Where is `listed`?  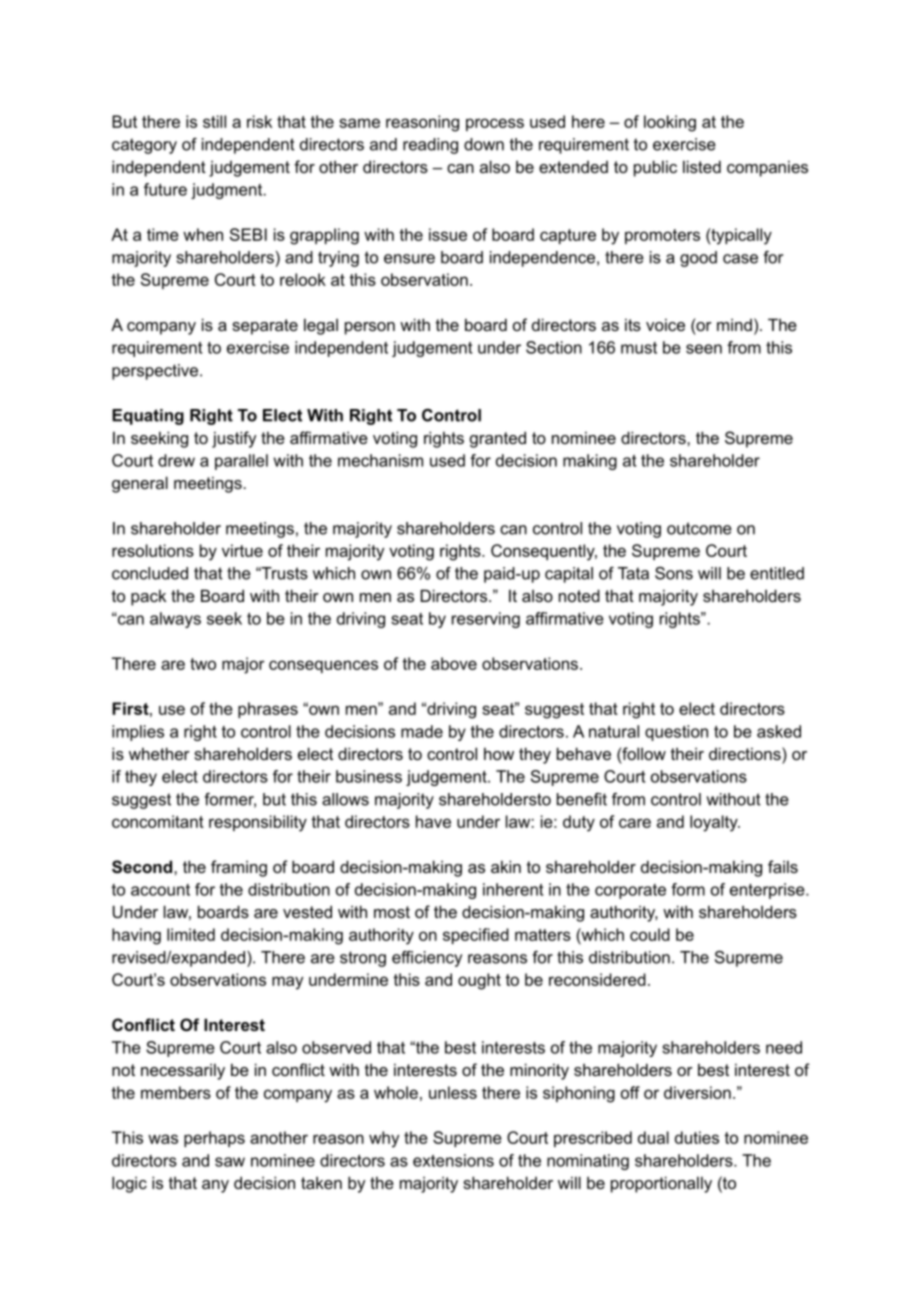
listed is located at coordinates (702, 166).
